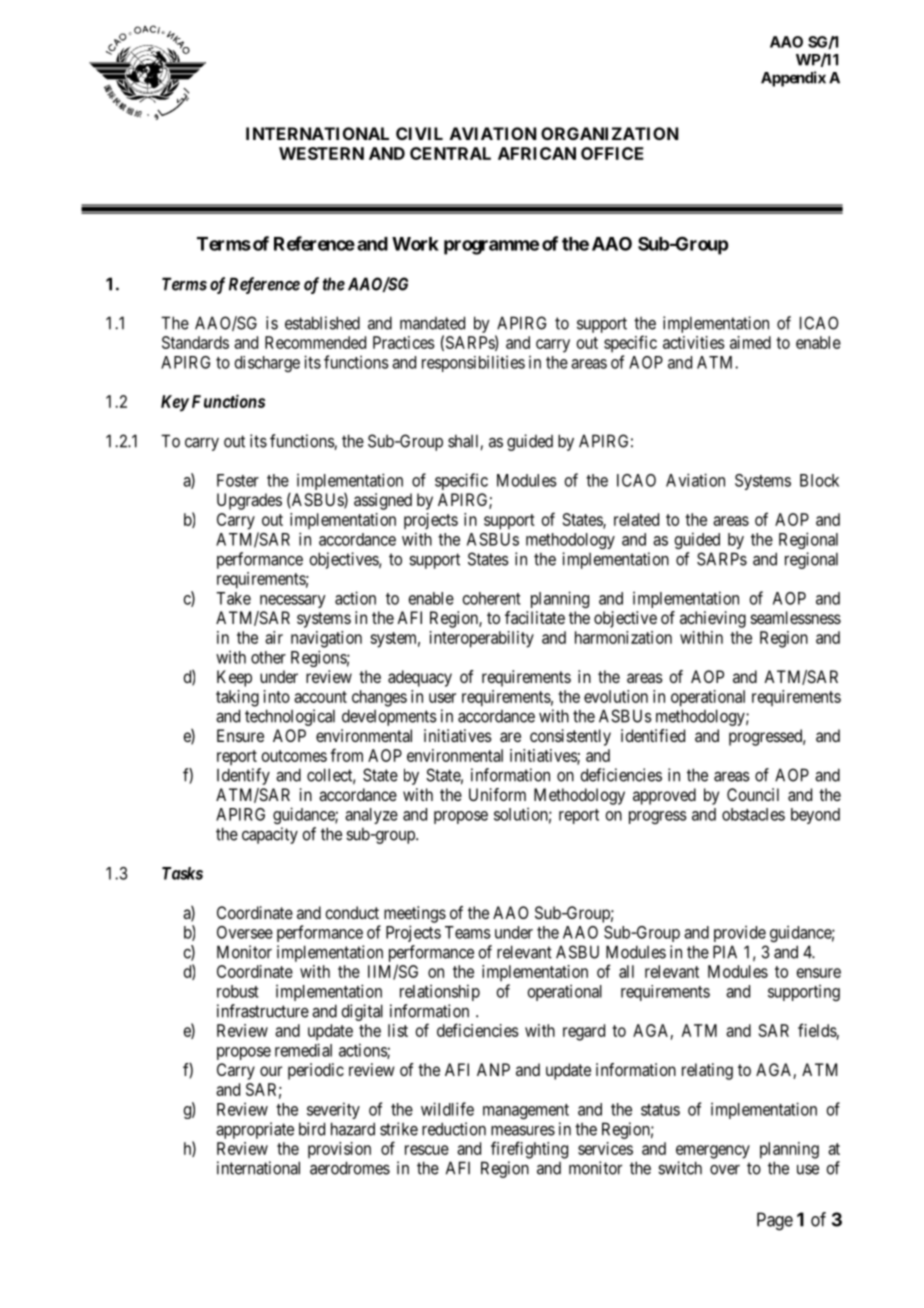 This screenshot has width=924, height=1308. I want to click on firefighting, so click(529, 1150).
